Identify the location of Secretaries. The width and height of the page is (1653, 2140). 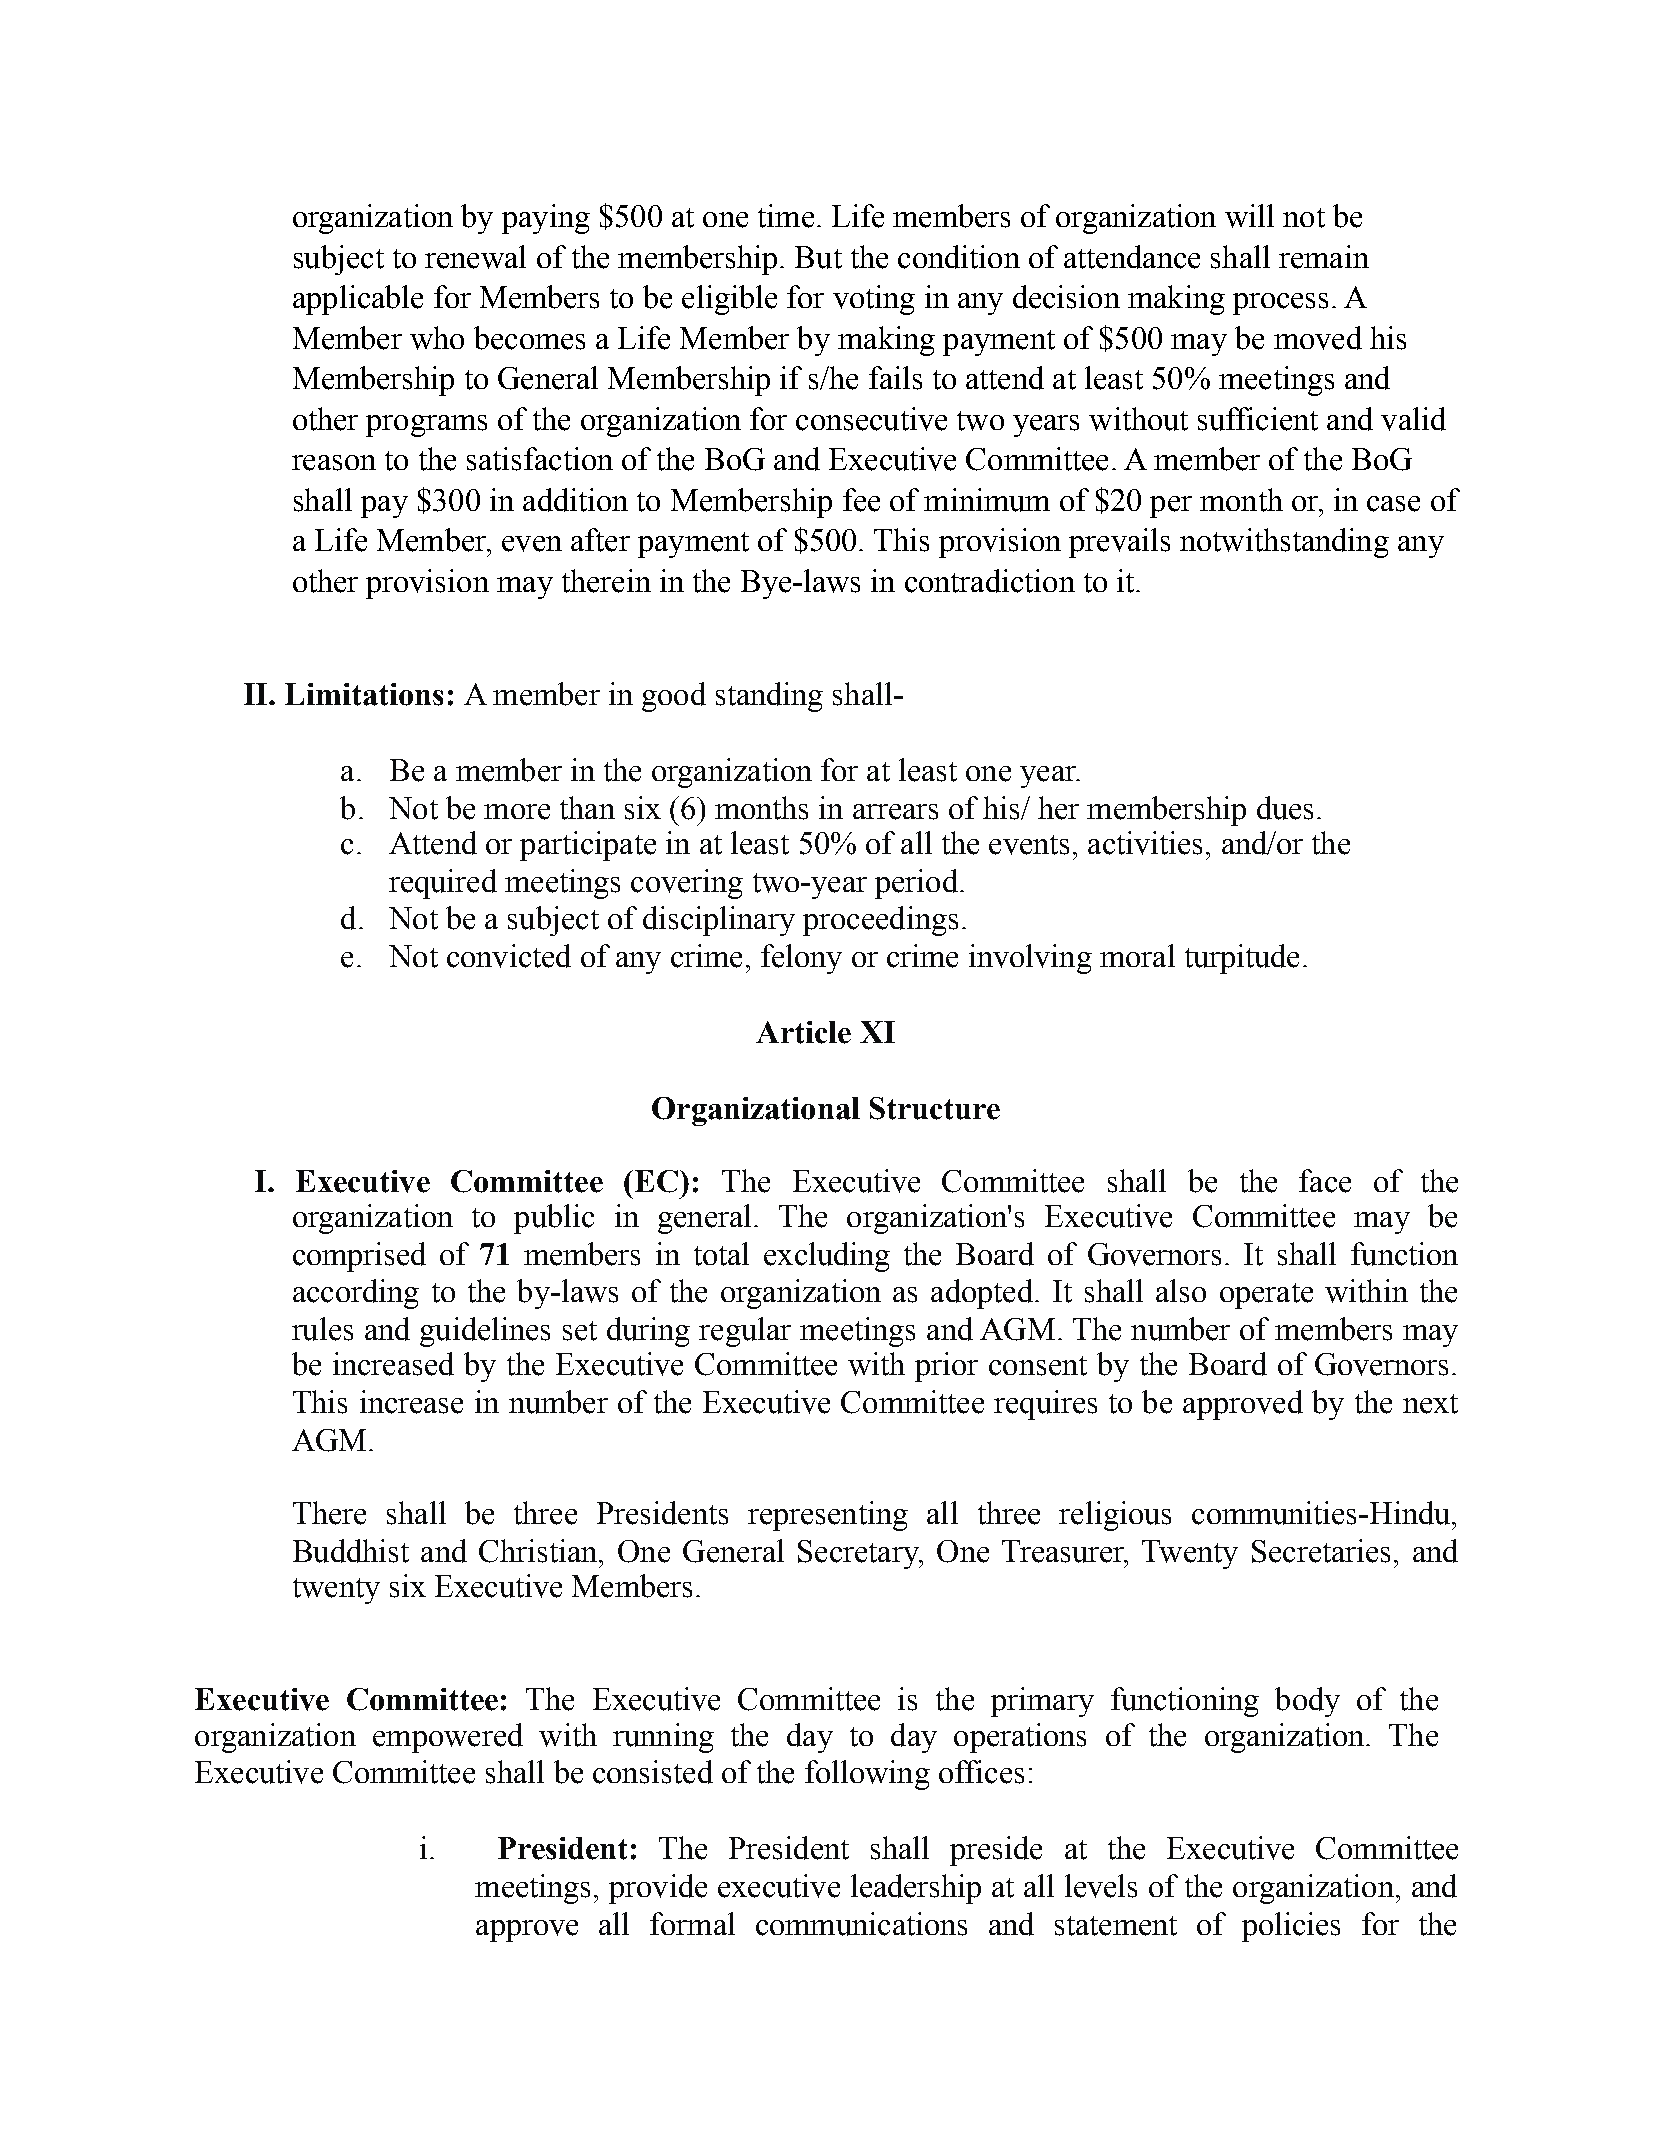
(1321, 1551).
